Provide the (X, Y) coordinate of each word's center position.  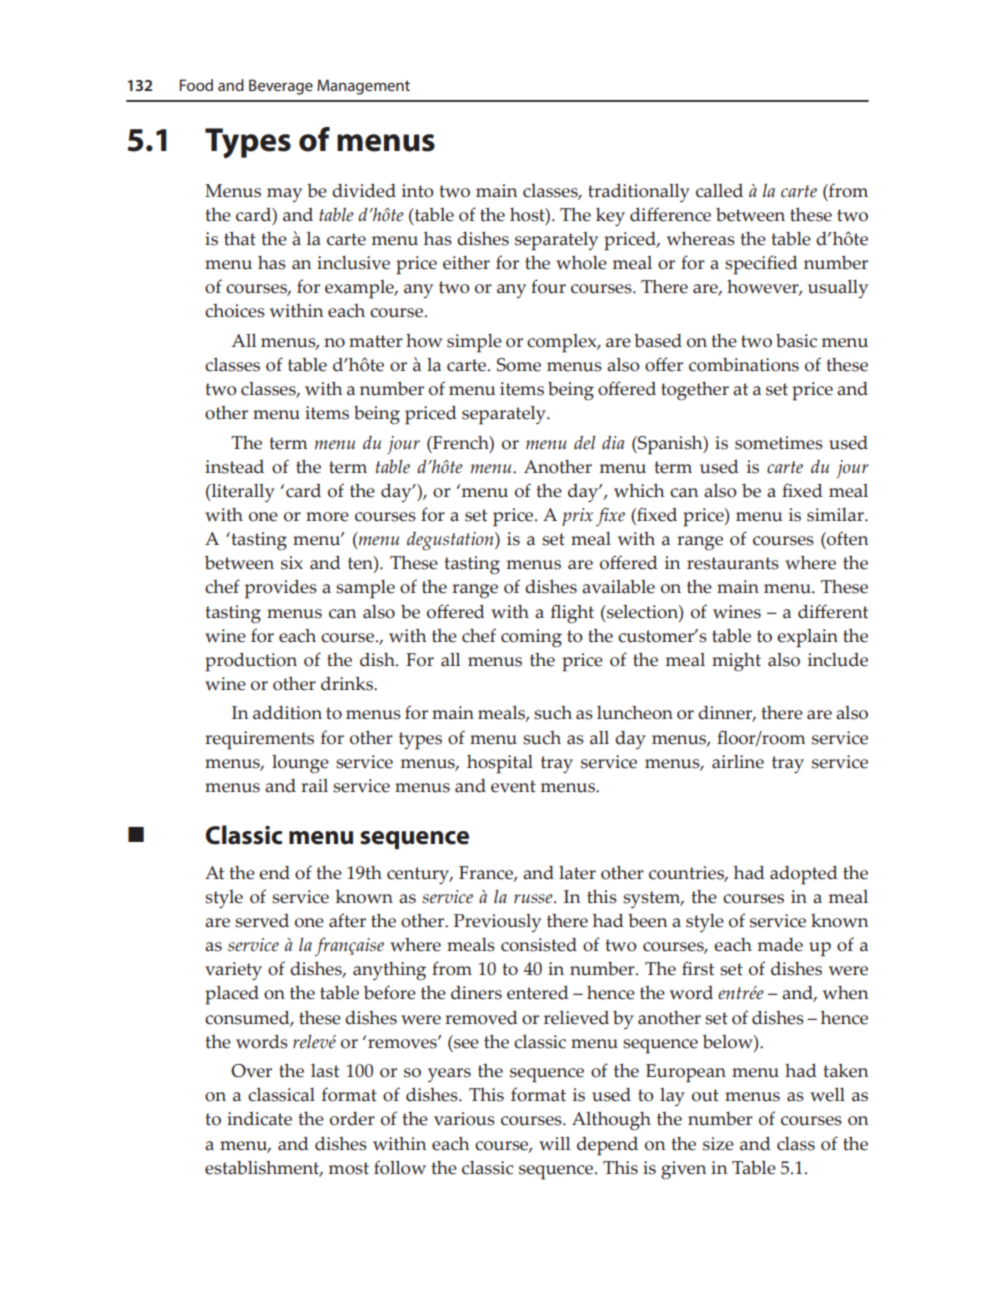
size (718, 1144)
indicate (259, 1119)
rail (314, 786)
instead (234, 467)
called (719, 191)
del (584, 442)
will (554, 1144)
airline (738, 762)
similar (836, 515)
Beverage (281, 87)
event (513, 786)
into (418, 191)
